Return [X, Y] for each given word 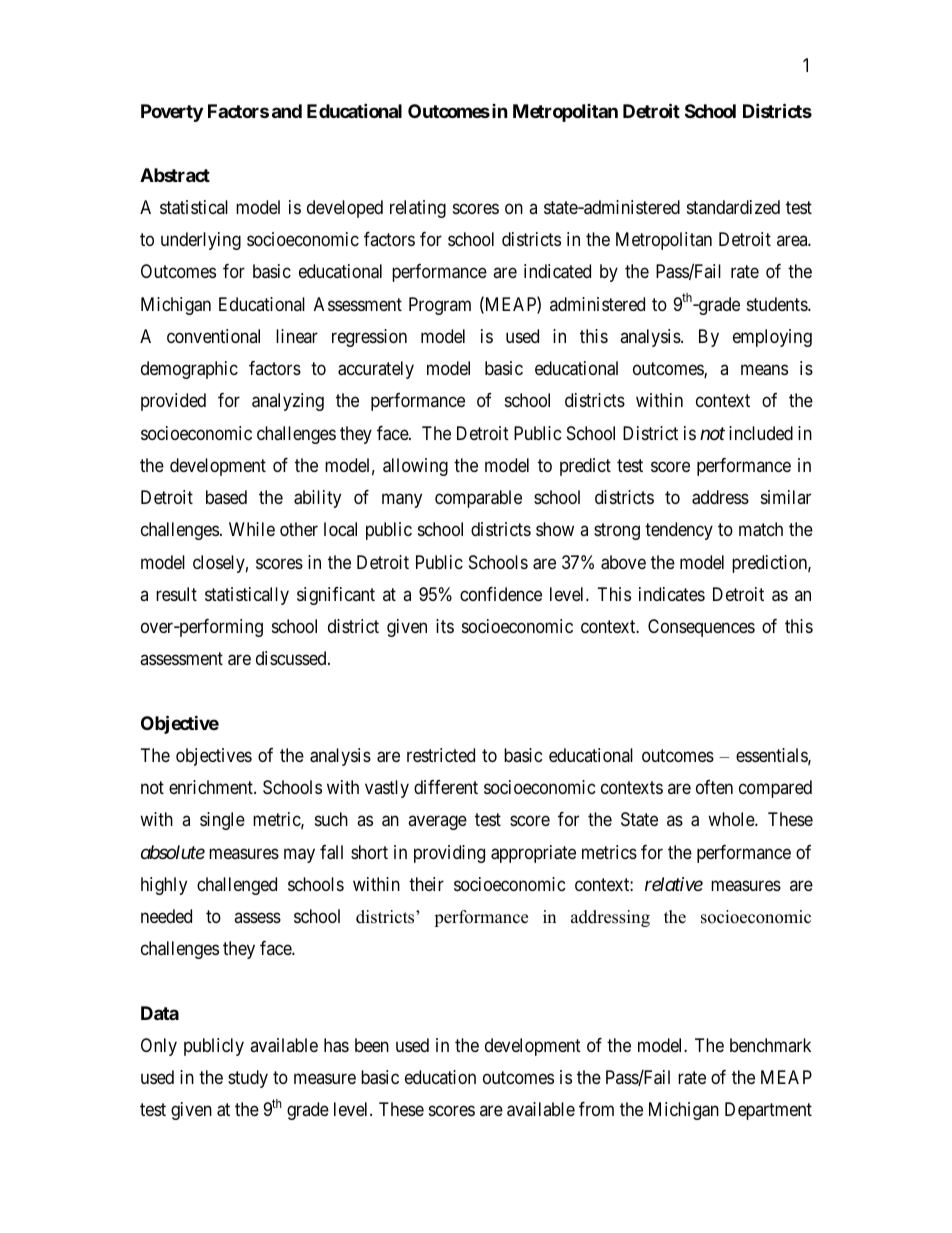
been [372, 1045]
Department [768, 1111]
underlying [201, 241]
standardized [733, 207]
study [248, 1079]
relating [418, 209]
